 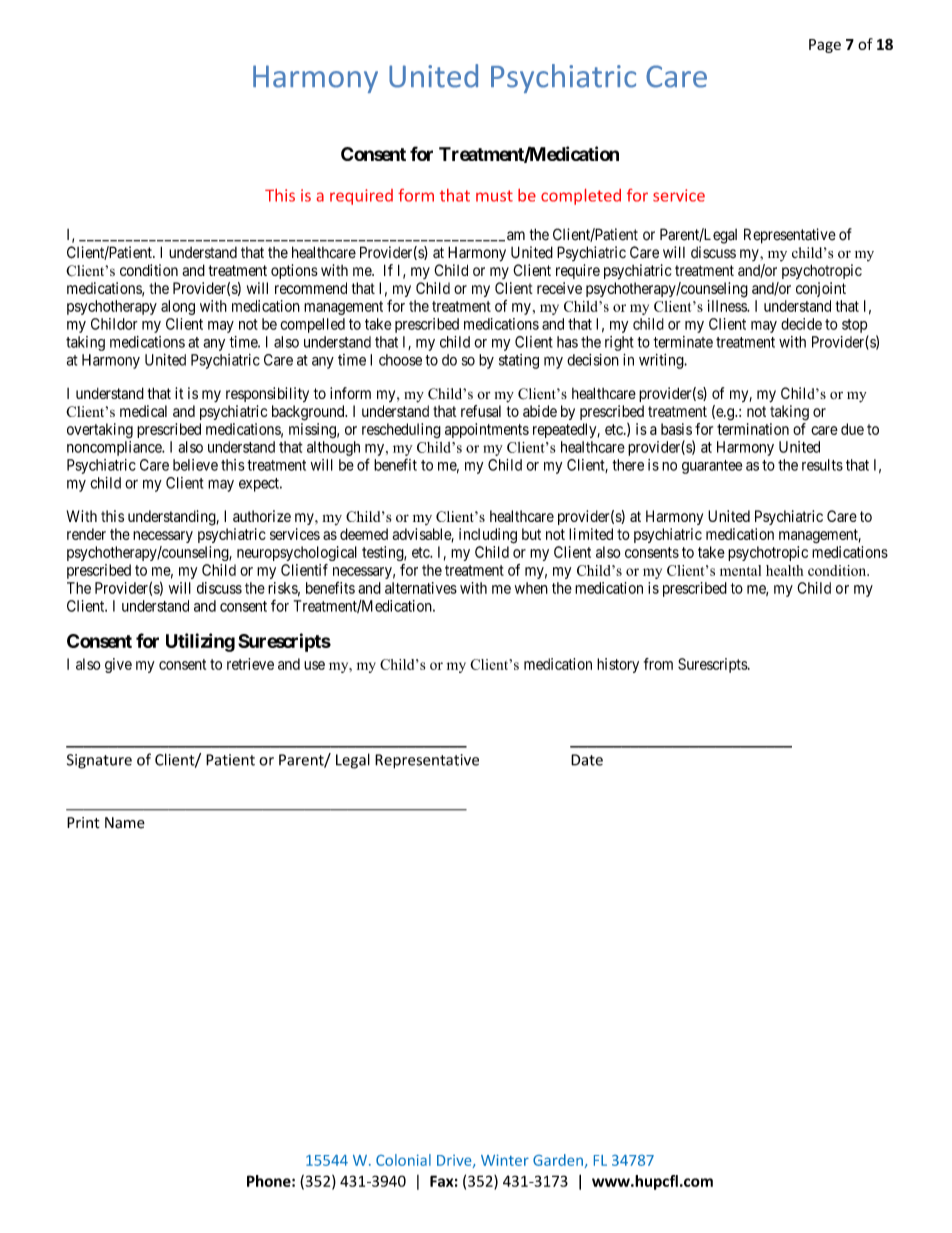 What do you see at coordinates (825, 46) in the document?
I see `Page` at bounding box center [825, 46].
